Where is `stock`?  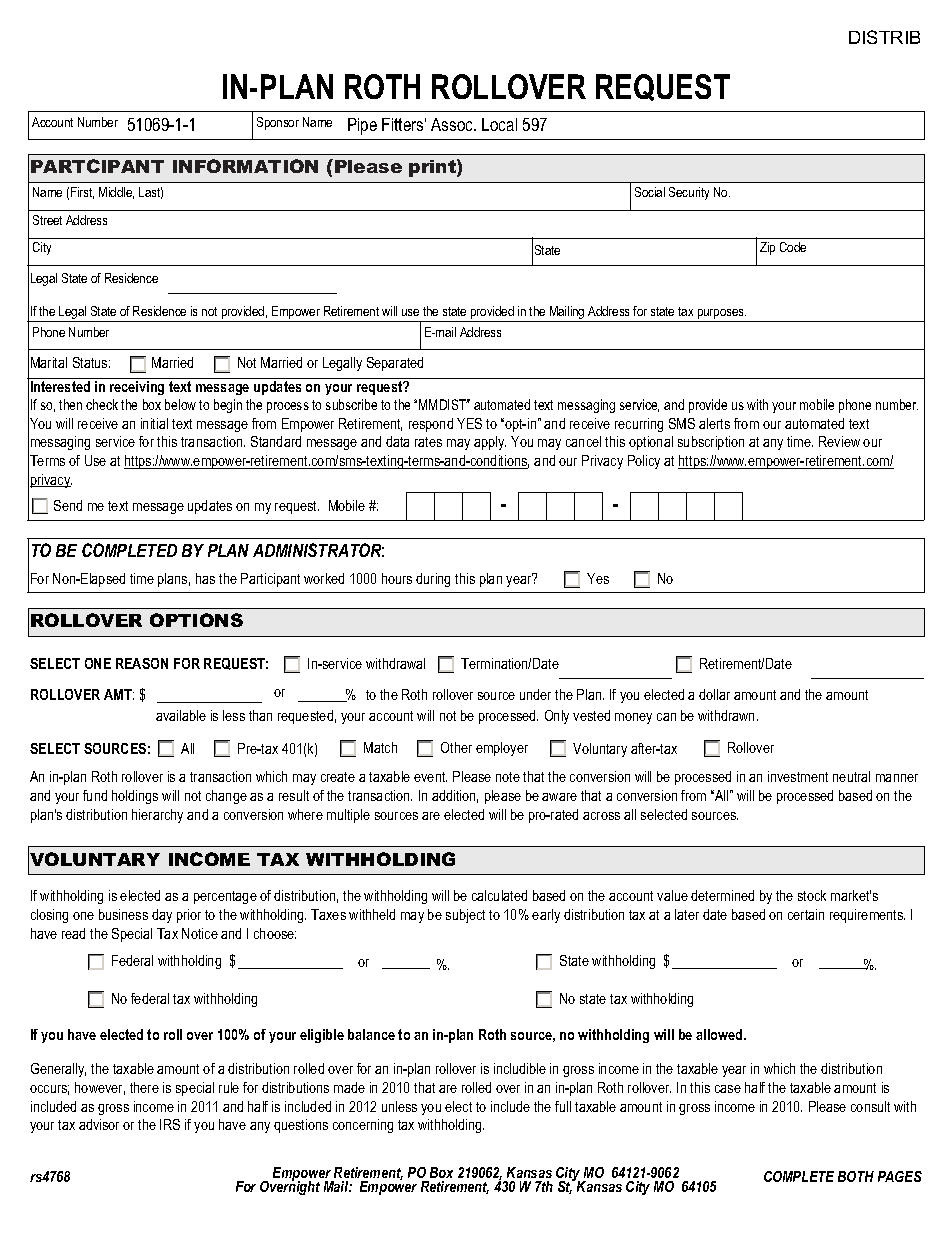 stock is located at coordinates (812, 895).
